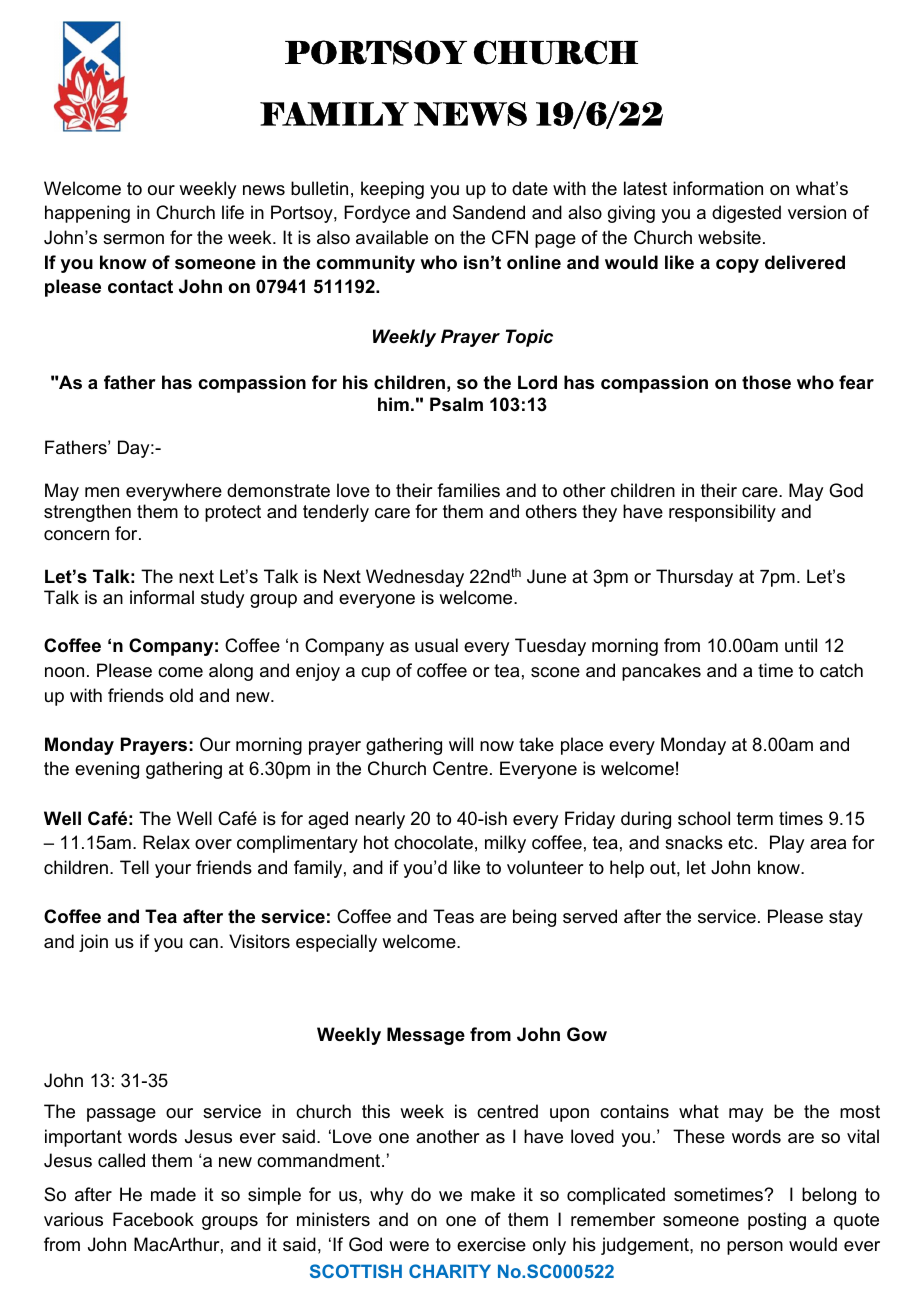 The image size is (924, 1308). I want to click on Teas, so click(453, 916).
